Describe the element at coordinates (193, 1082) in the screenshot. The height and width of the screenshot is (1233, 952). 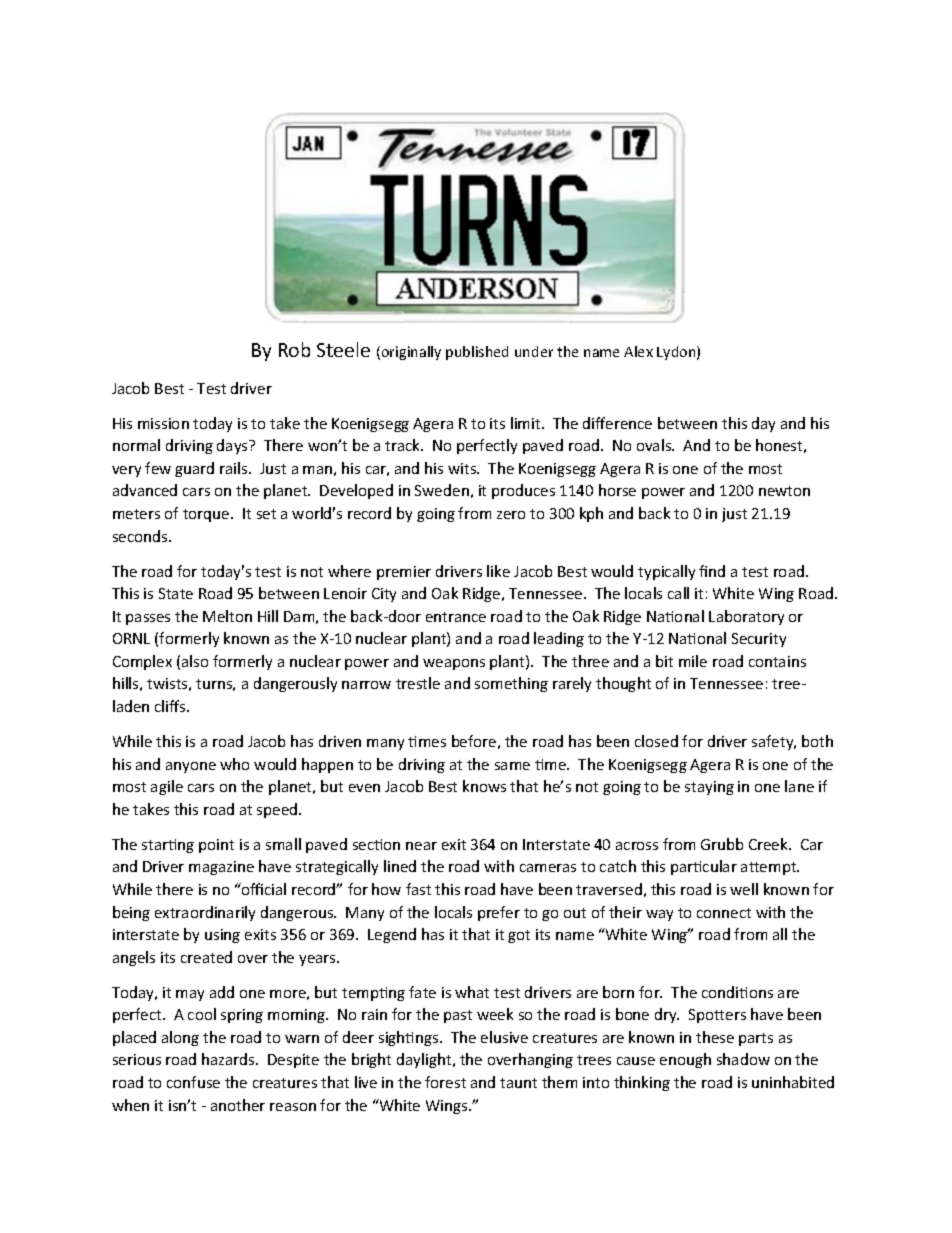
I see `confuse` at that location.
